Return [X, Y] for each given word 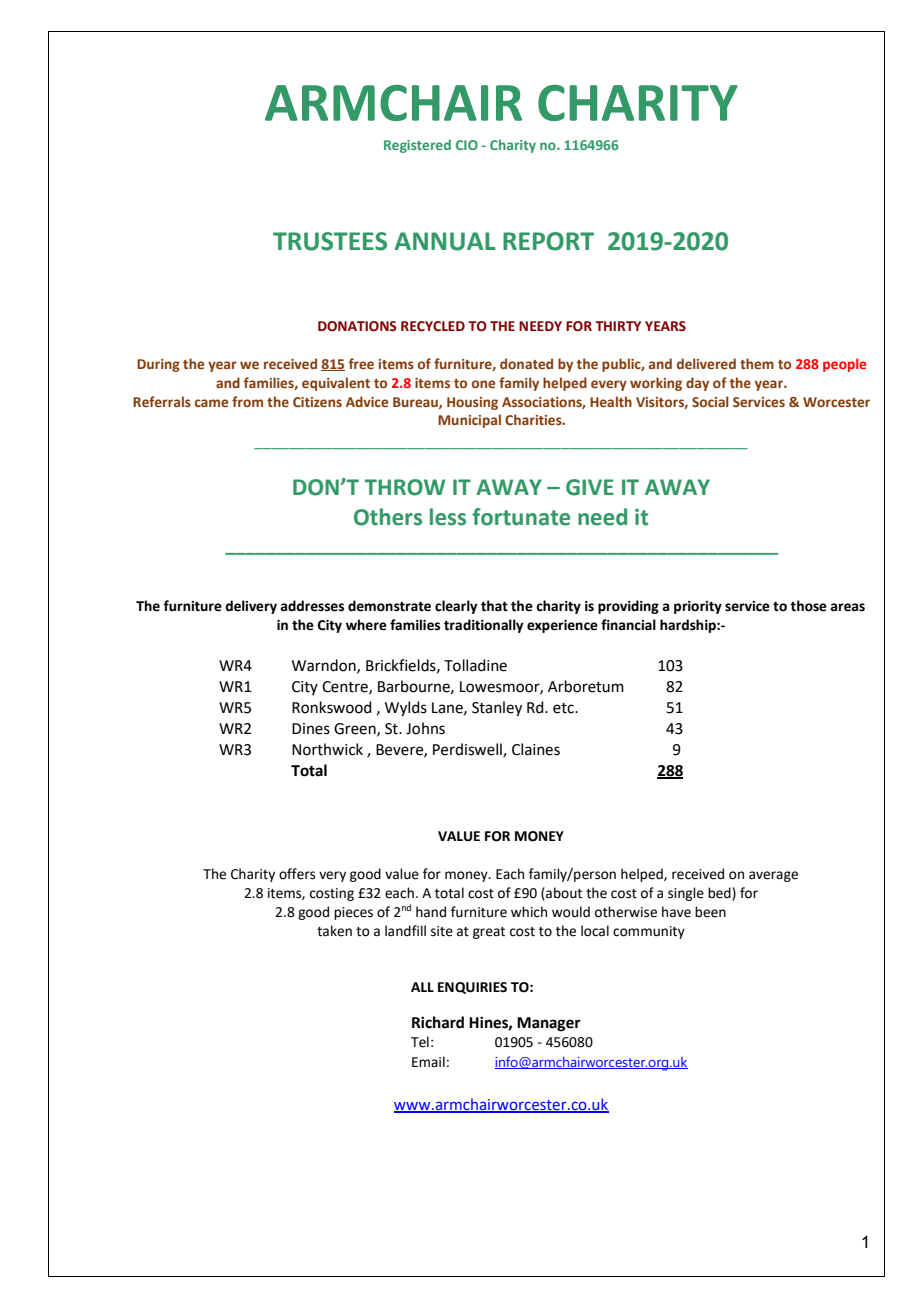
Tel [420, 1042]
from [247, 401]
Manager [549, 1024]
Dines [311, 729]
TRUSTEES [330, 241]
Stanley [497, 709]
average [773, 876]
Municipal [469, 421]
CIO [467, 145]
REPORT [548, 241]
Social [710, 401]
